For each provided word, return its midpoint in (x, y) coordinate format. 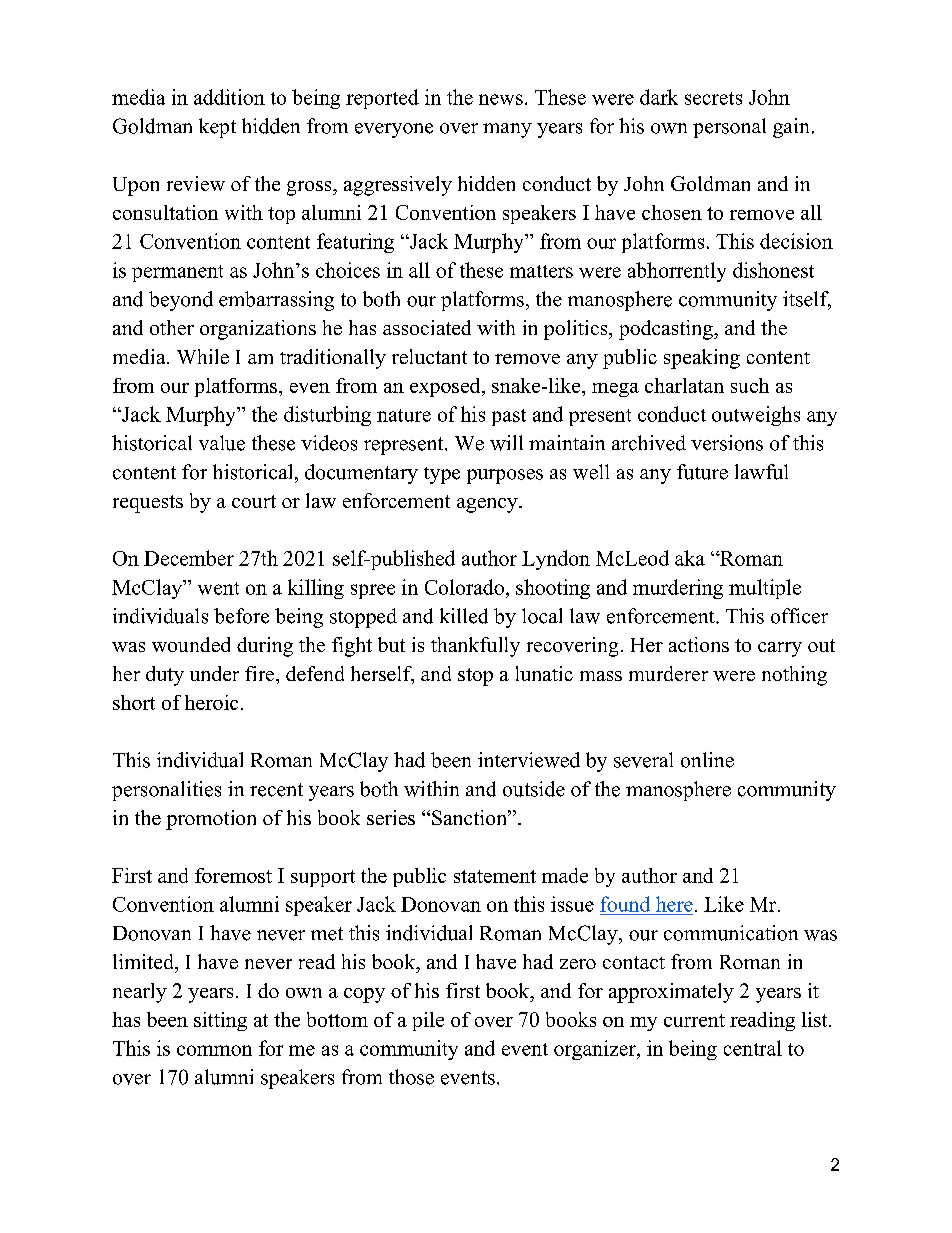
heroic (211, 702)
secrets (713, 98)
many (507, 130)
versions (727, 443)
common (214, 1050)
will (506, 443)
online (707, 760)
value (222, 443)
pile (428, 1021)
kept (217, 128)
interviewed (529, 760)
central (753, 1048)
